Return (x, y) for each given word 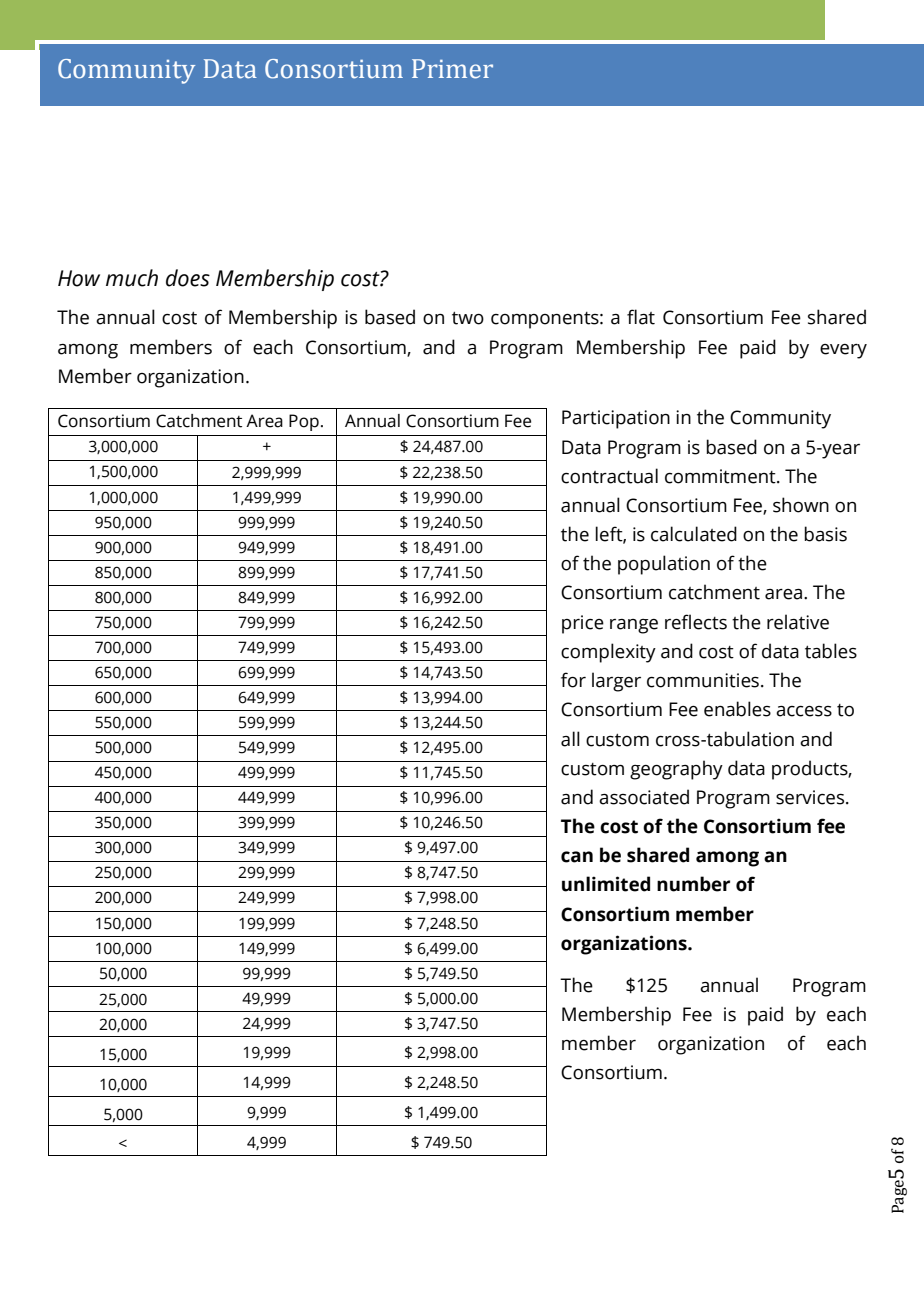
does (188, 278)
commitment (721, 476)
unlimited (606, 884)
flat (641, 317)
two (468, 318)
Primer (452, 69)
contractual (609, 476)
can (577, 857)
